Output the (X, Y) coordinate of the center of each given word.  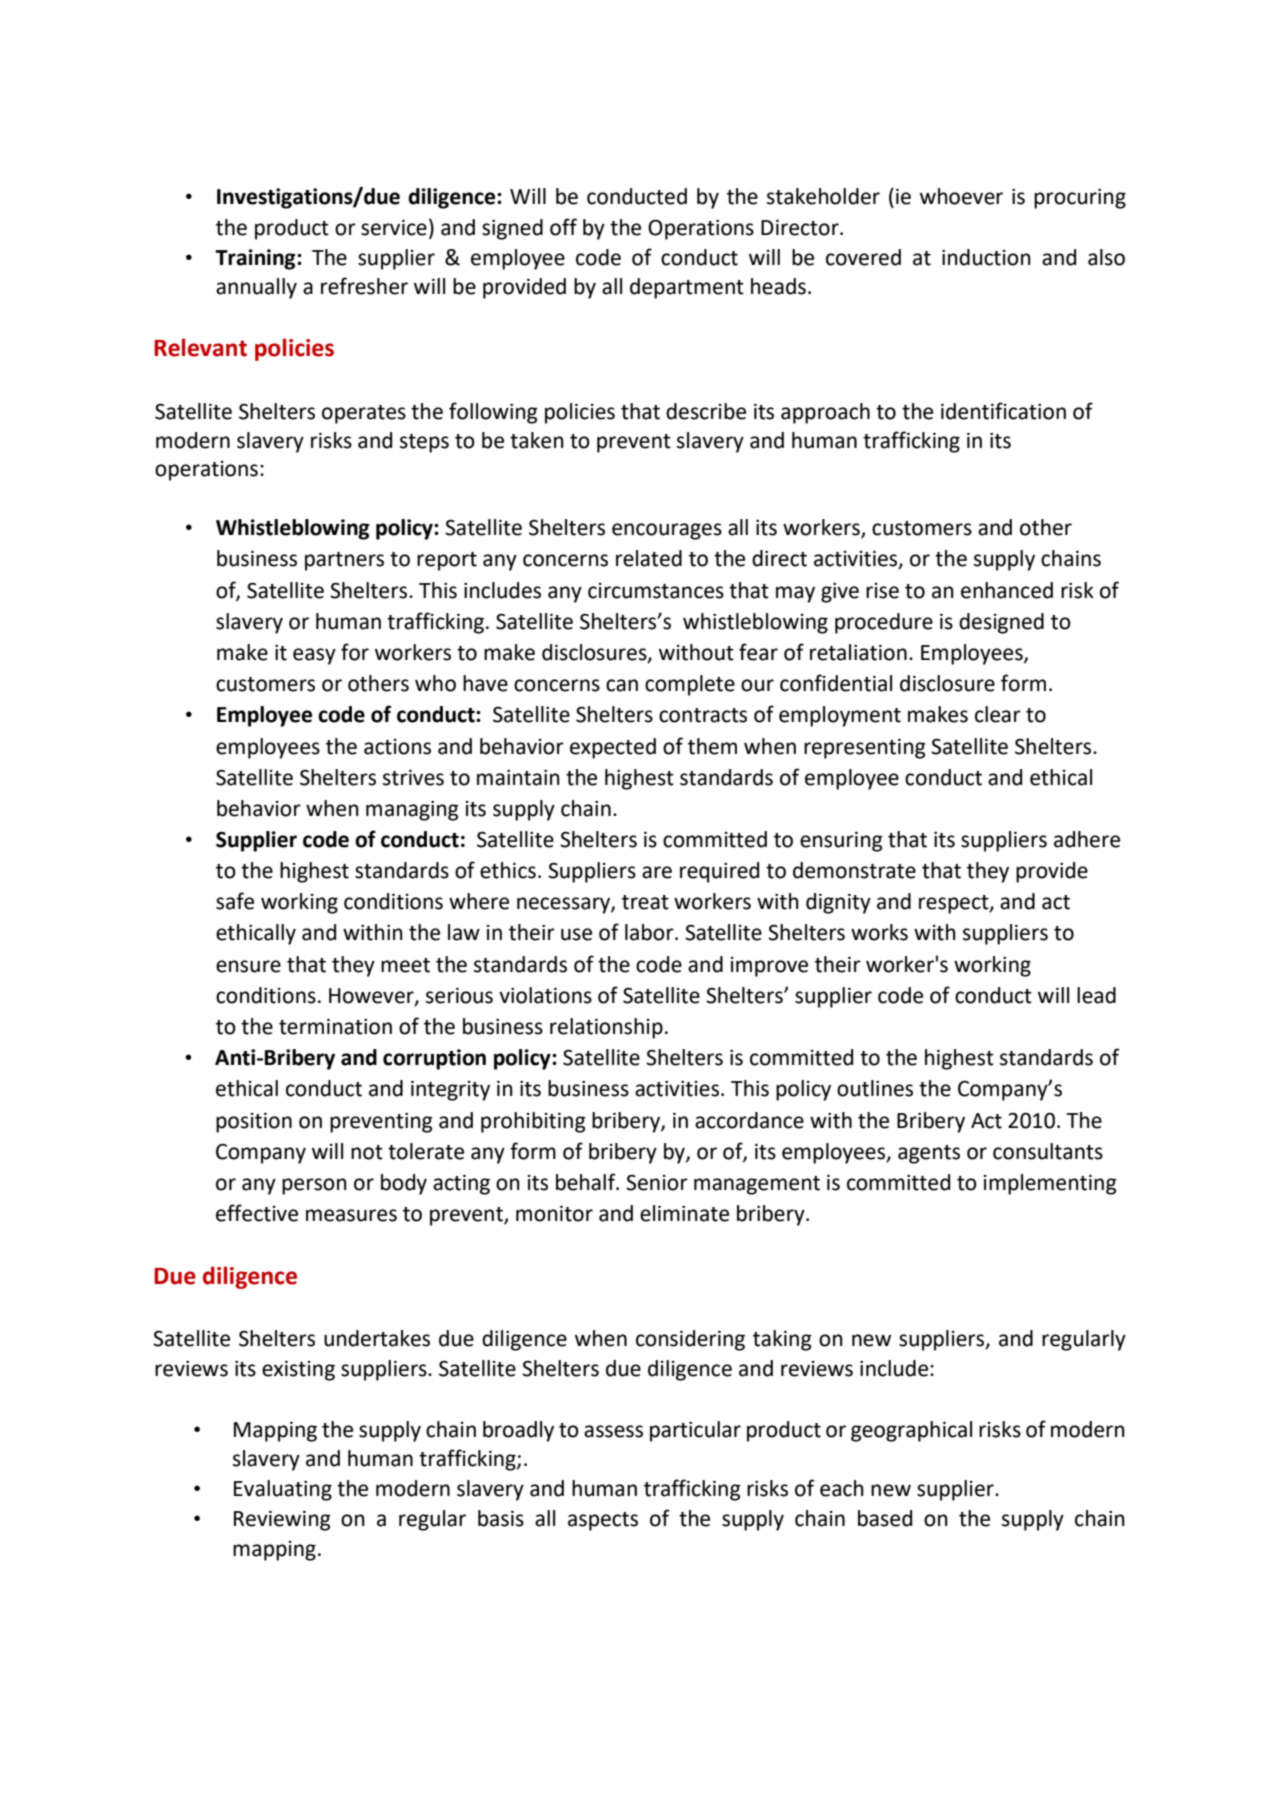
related (649, 558)
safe (235, 901)
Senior (657, 1182)
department (687, 288)
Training (256, 259)
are (657, 872)
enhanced (1007, 590)
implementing (1050, 1184)
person (314, 1186)
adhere (1087, 839)
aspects (603, 1521)
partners (344, 561)
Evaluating (283, 1490)
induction (986, 257)
